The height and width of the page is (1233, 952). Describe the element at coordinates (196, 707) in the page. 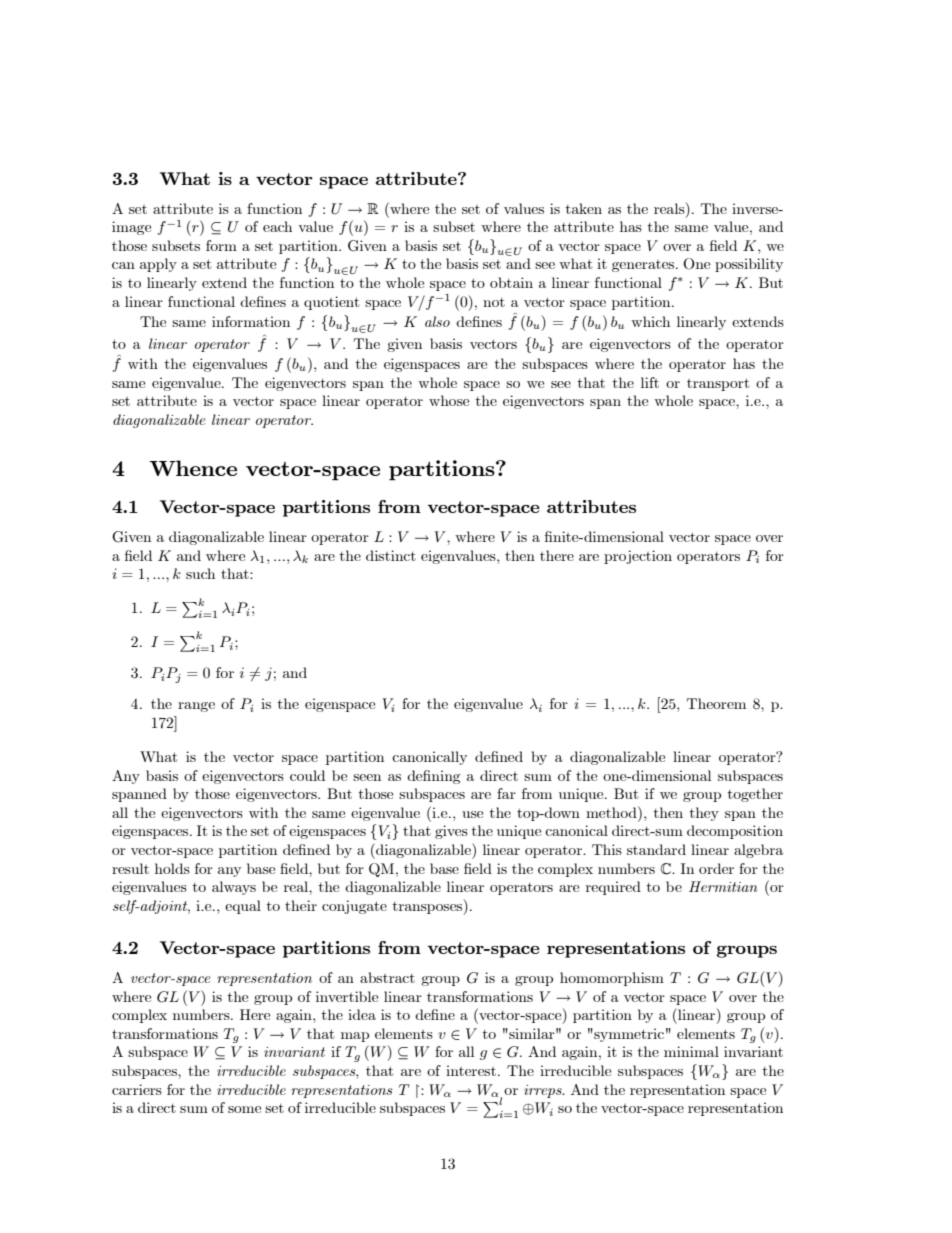

I see `range` at that location.
